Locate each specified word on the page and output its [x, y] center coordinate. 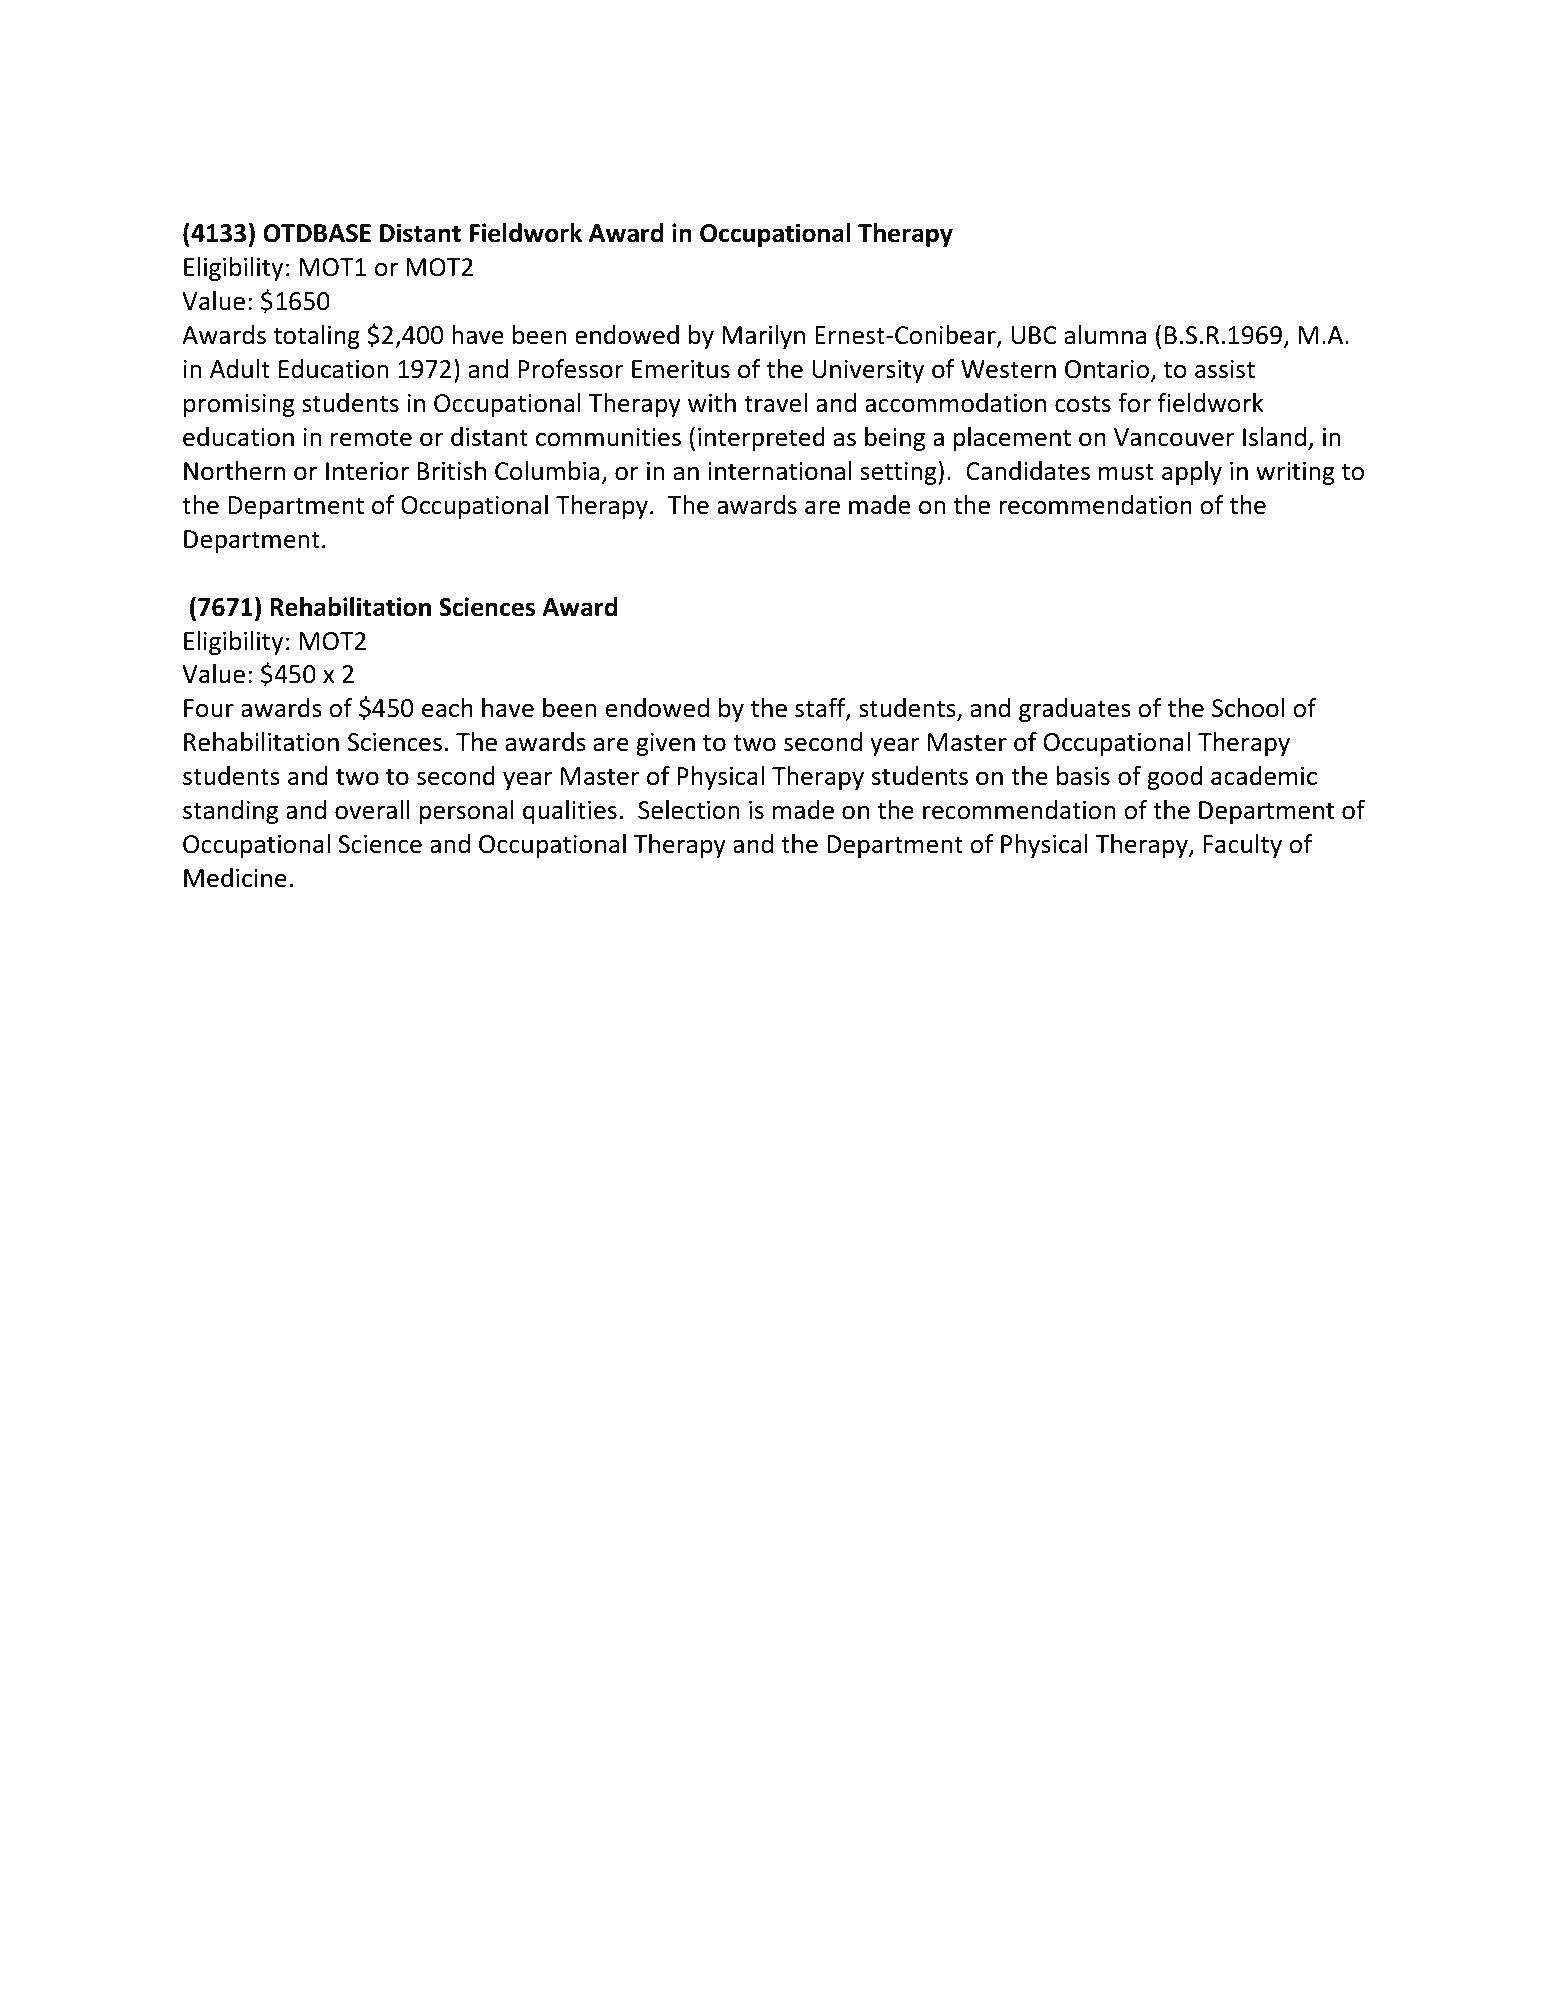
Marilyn [763, 337]
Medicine [235, 878]
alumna [1105, 335]
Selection [688, 810]
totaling [316, 337]
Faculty [1242, 846]
